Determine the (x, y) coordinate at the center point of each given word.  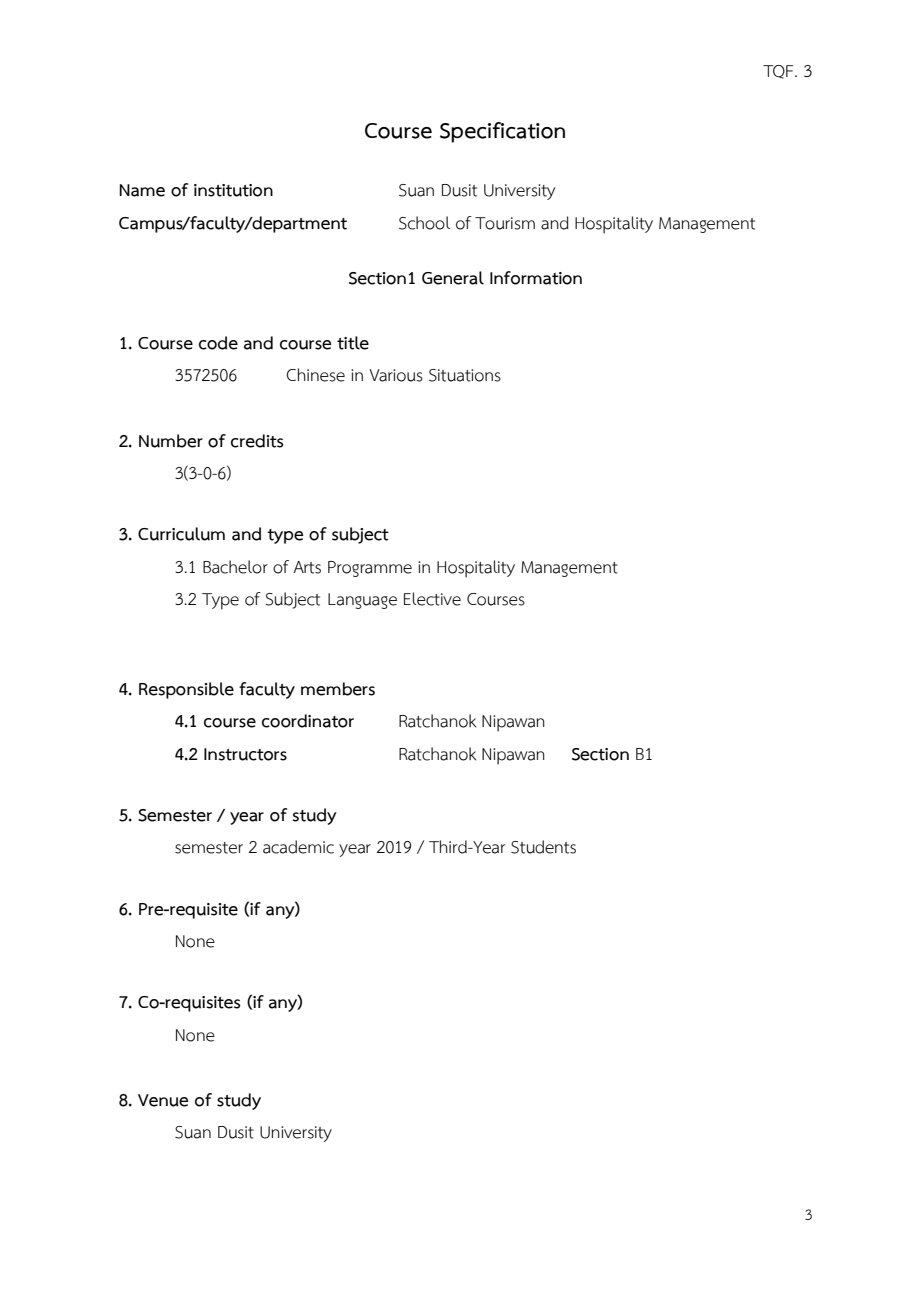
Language (362, 601)
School (424, 223)
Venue (163, 1100)
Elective (432, 599)
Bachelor (235, 567)
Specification (502, 132)
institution (233, 190)
